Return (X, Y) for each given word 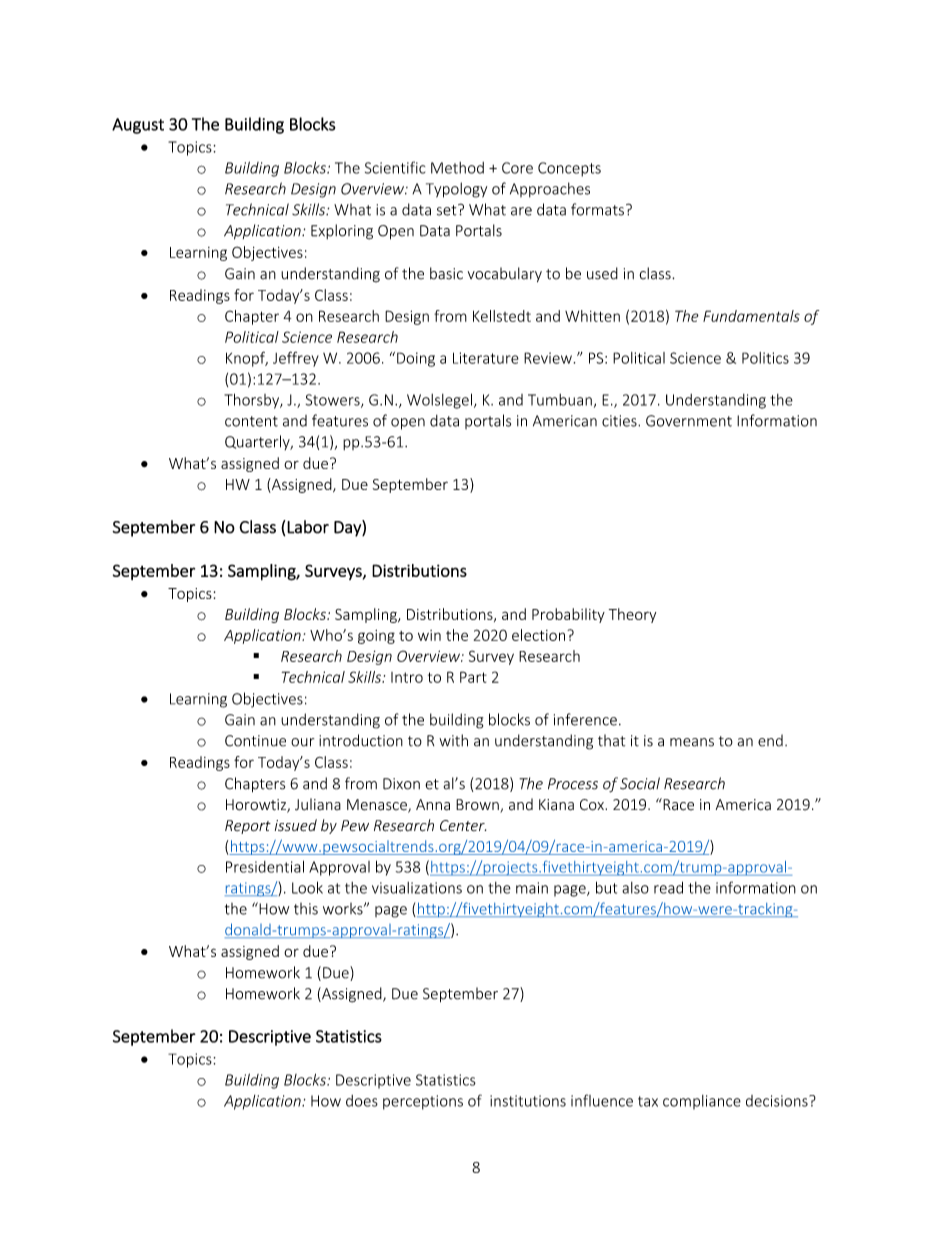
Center (463, 826)
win (429, 635)
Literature (486, 358)
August (138, 126)
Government (689, 421)
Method (457, 168)
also (635, 888)
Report (248, 827)
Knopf (247, 359)
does (362, 1101)
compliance (702, 1102)
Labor (308, 527)
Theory (632, 615)
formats (597, 209)
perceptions (423, 1102)
